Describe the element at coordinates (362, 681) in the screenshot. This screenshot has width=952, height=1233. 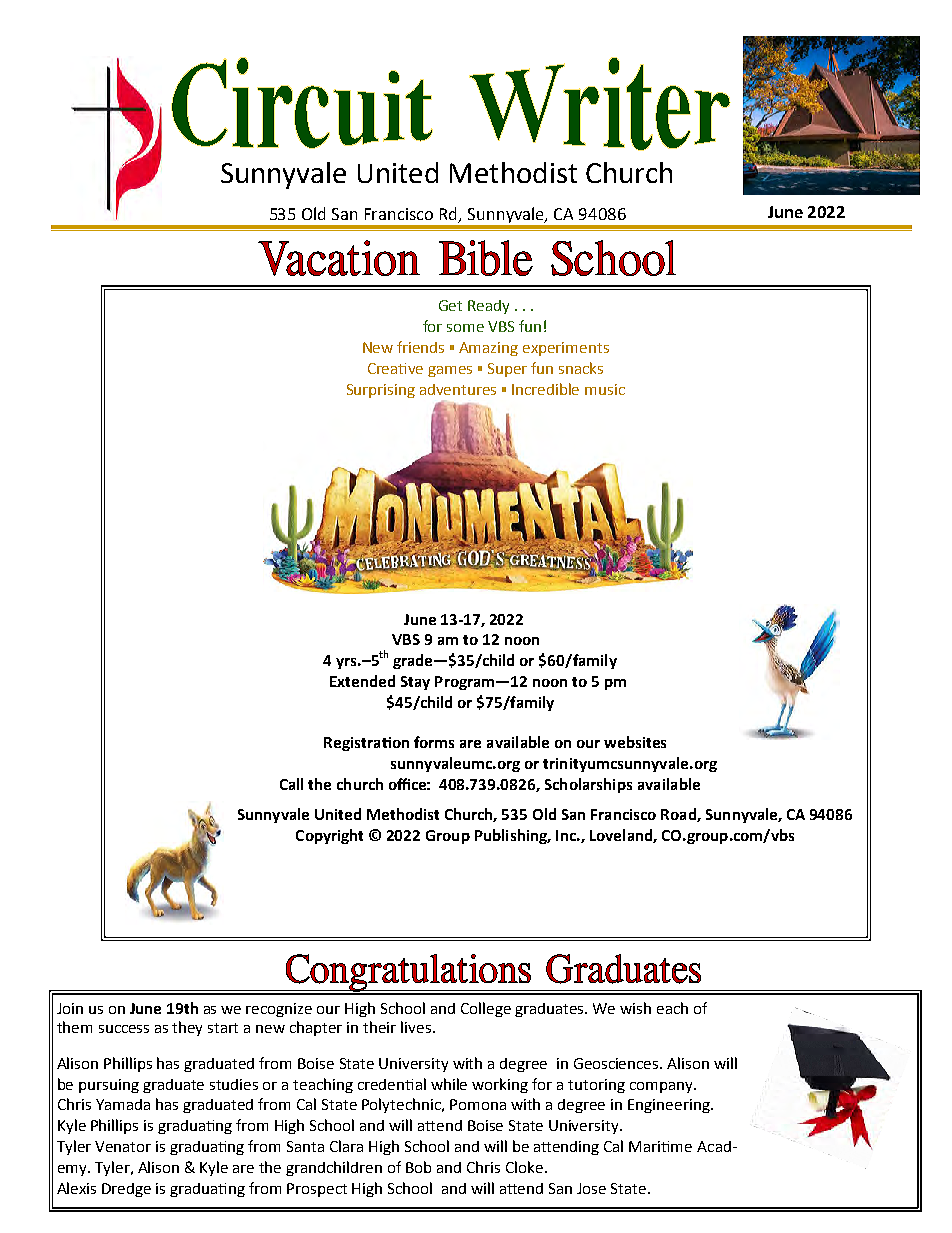
I see `Extended` at that location.
